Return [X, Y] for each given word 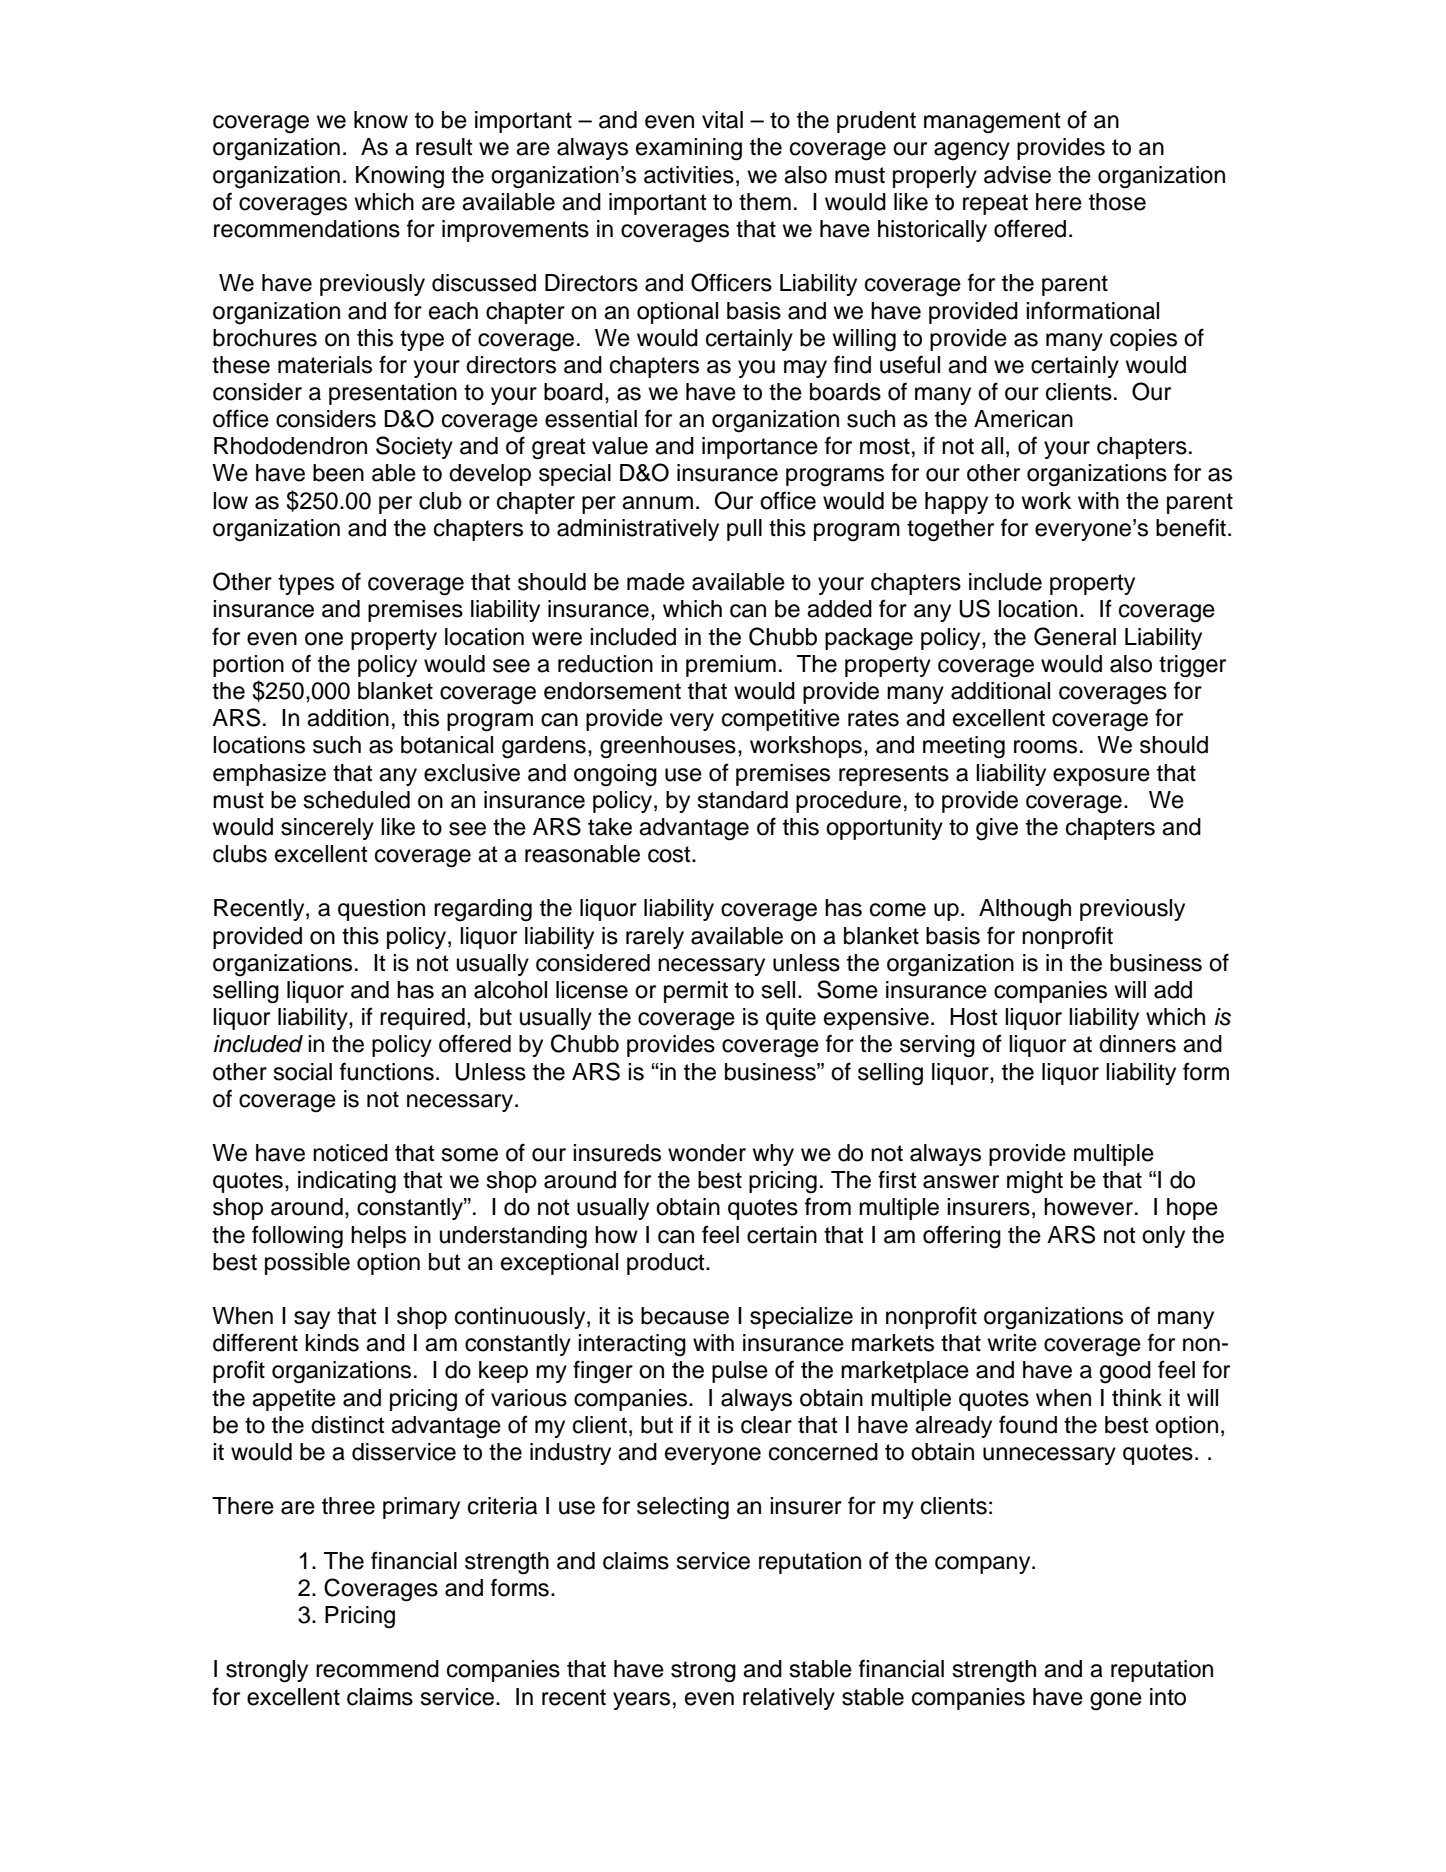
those [1117, 202]
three [348, 1506]
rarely [655, 938]
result [444, 147]
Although [1025, 910]
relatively [789, 1699]
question [381, 910]
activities [689, 175]
